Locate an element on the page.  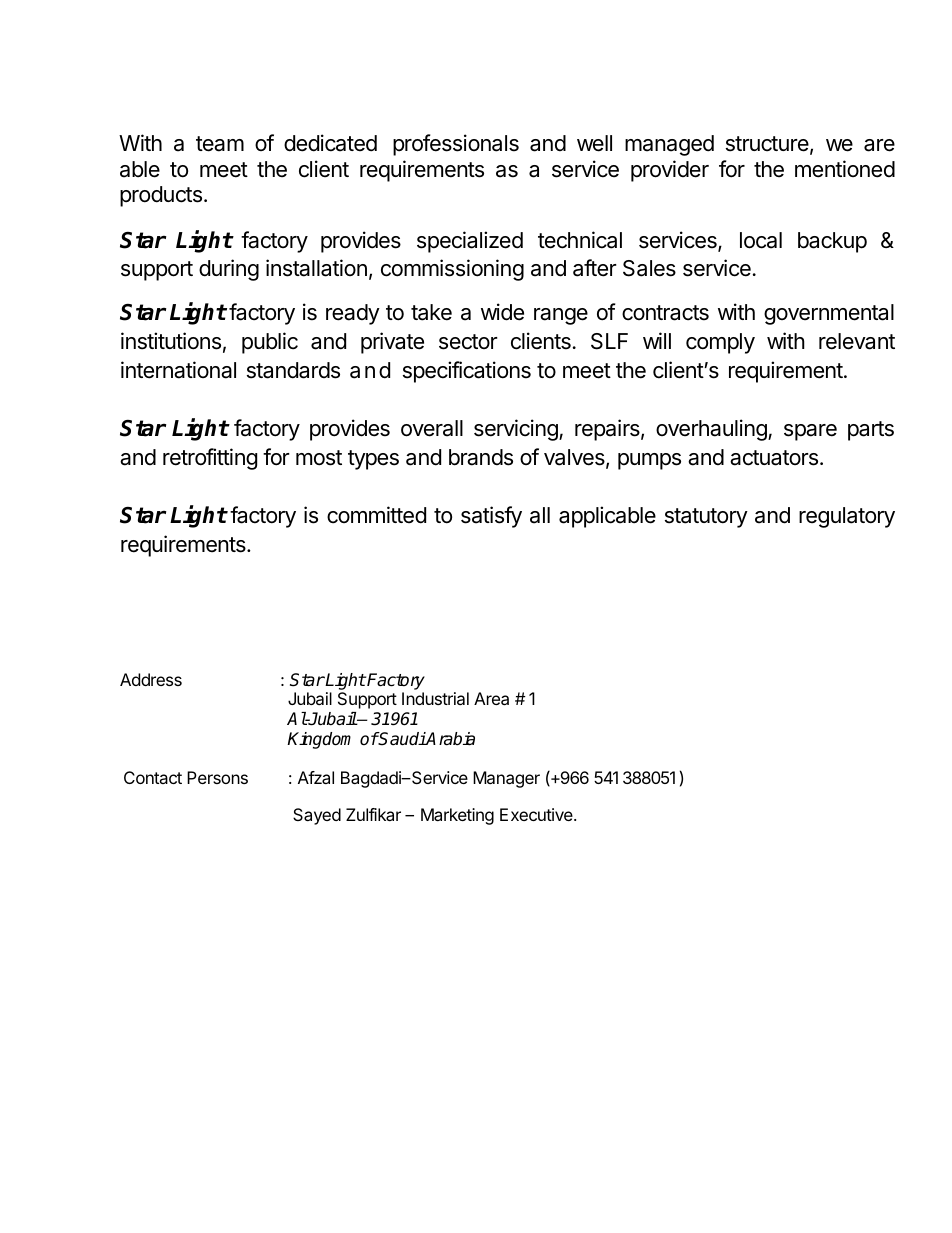
mentioned is located at coordinates (845, 169).
